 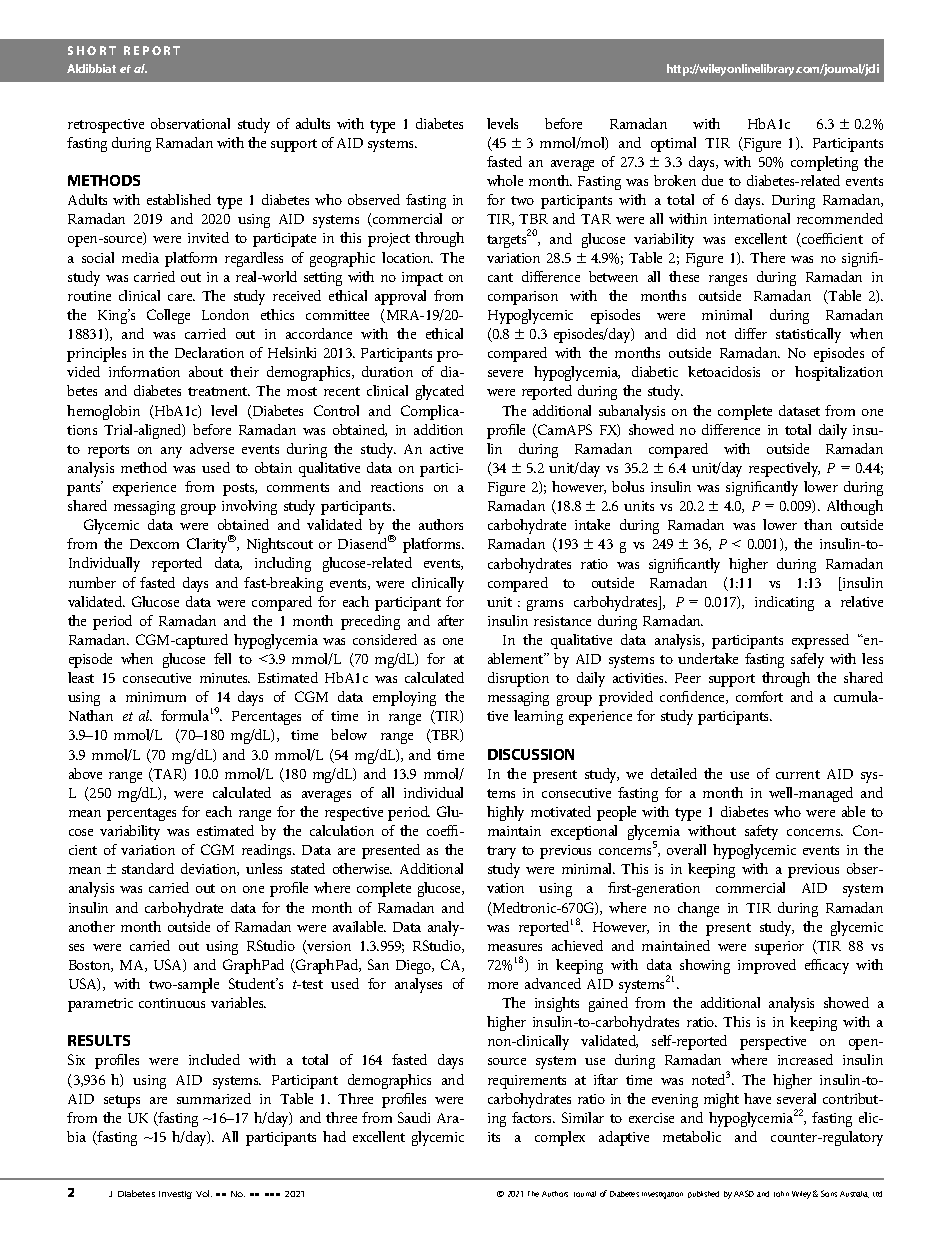 What do you see at coordinates (784, 603) in the screenshot?
I see `indicating` at bounding box center [784, 603].
